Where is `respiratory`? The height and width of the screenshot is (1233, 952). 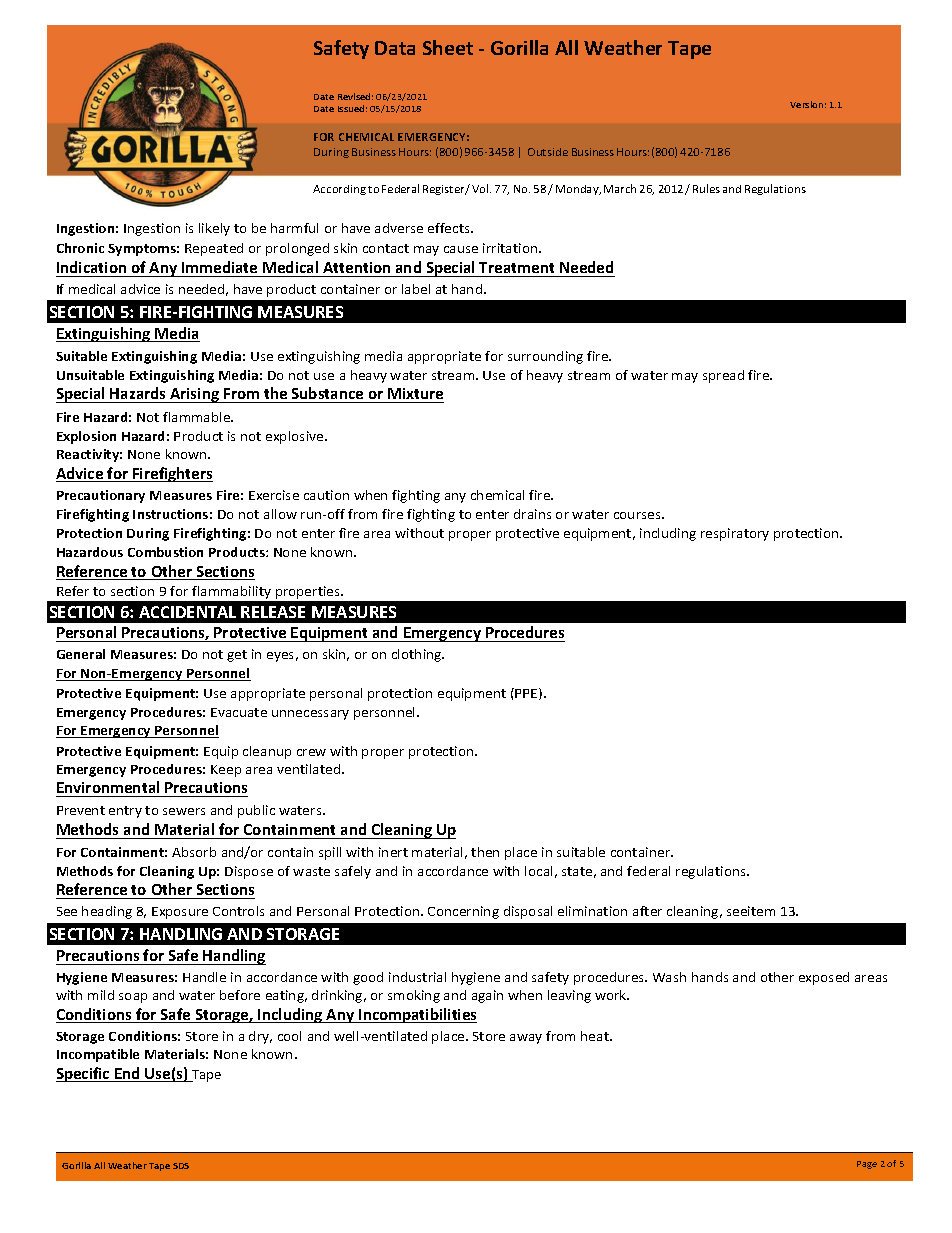 respiratory is located at coordinates (735, 534).
